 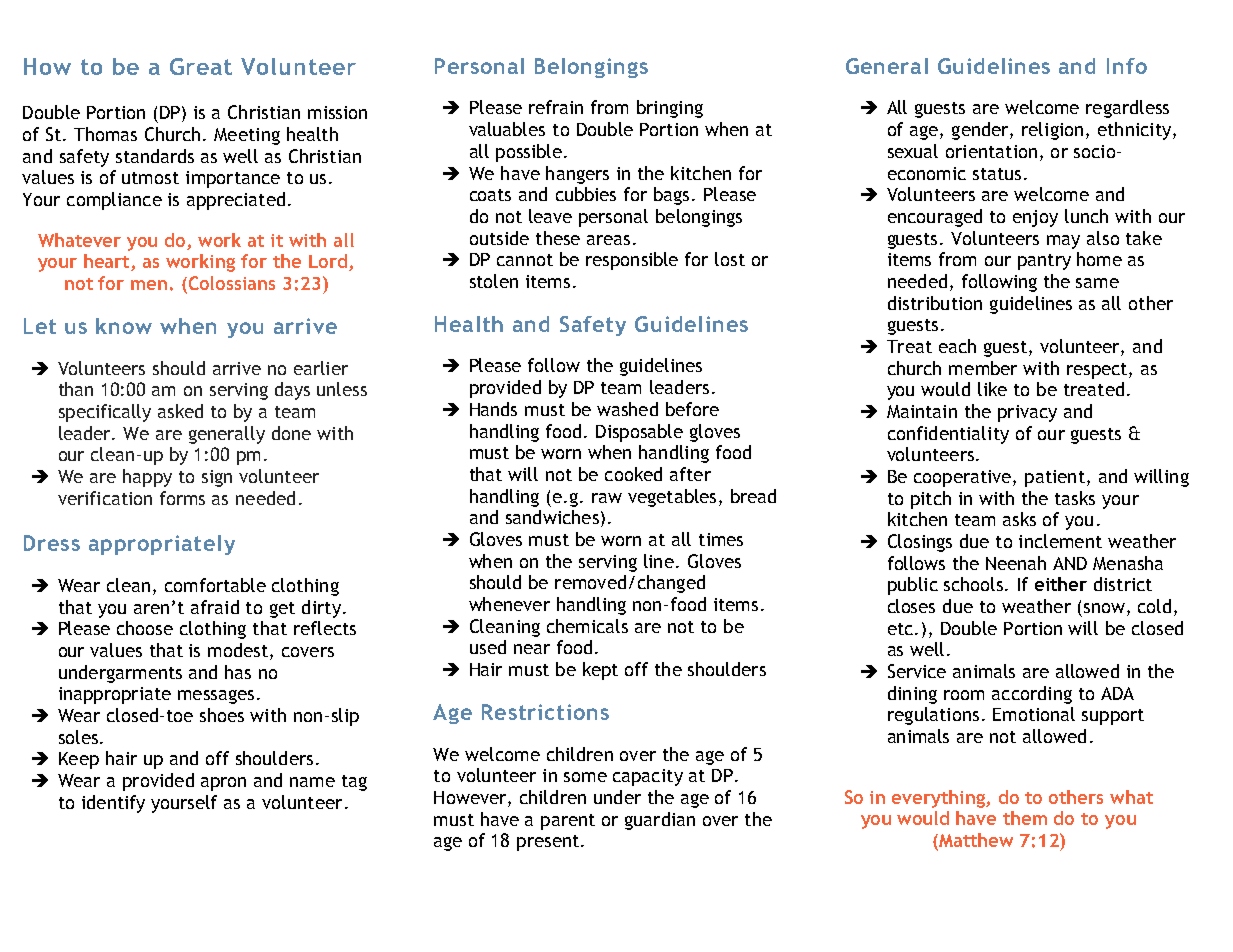 I want to click on Great, so click(x=201, y=66).
